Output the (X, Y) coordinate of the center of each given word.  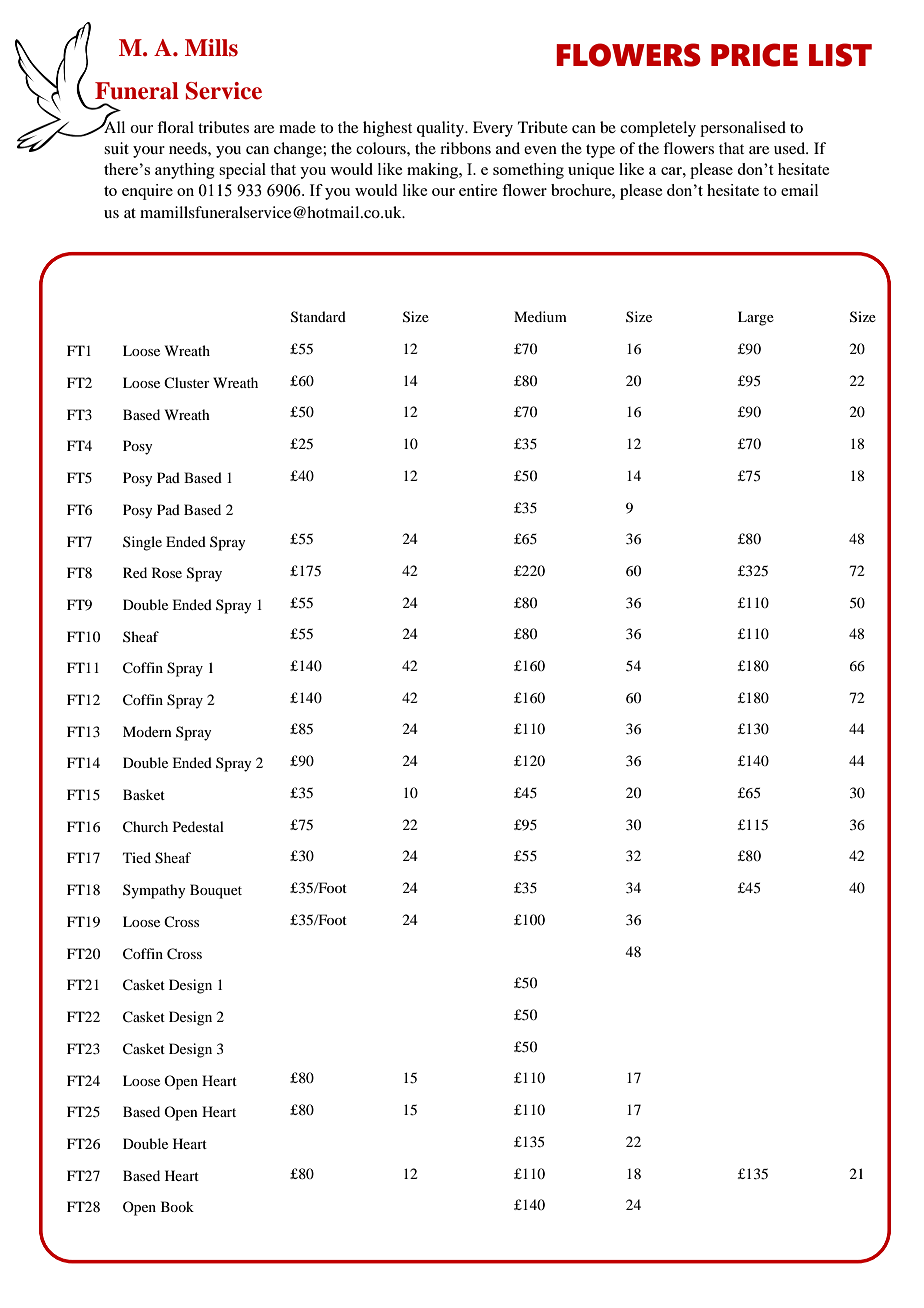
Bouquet (216, 891)
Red (135, 572)
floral (175, 127)
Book (177, 1206)
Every (493, 129)
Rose (167, 572)
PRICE (754, 55)
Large (756, 318)
